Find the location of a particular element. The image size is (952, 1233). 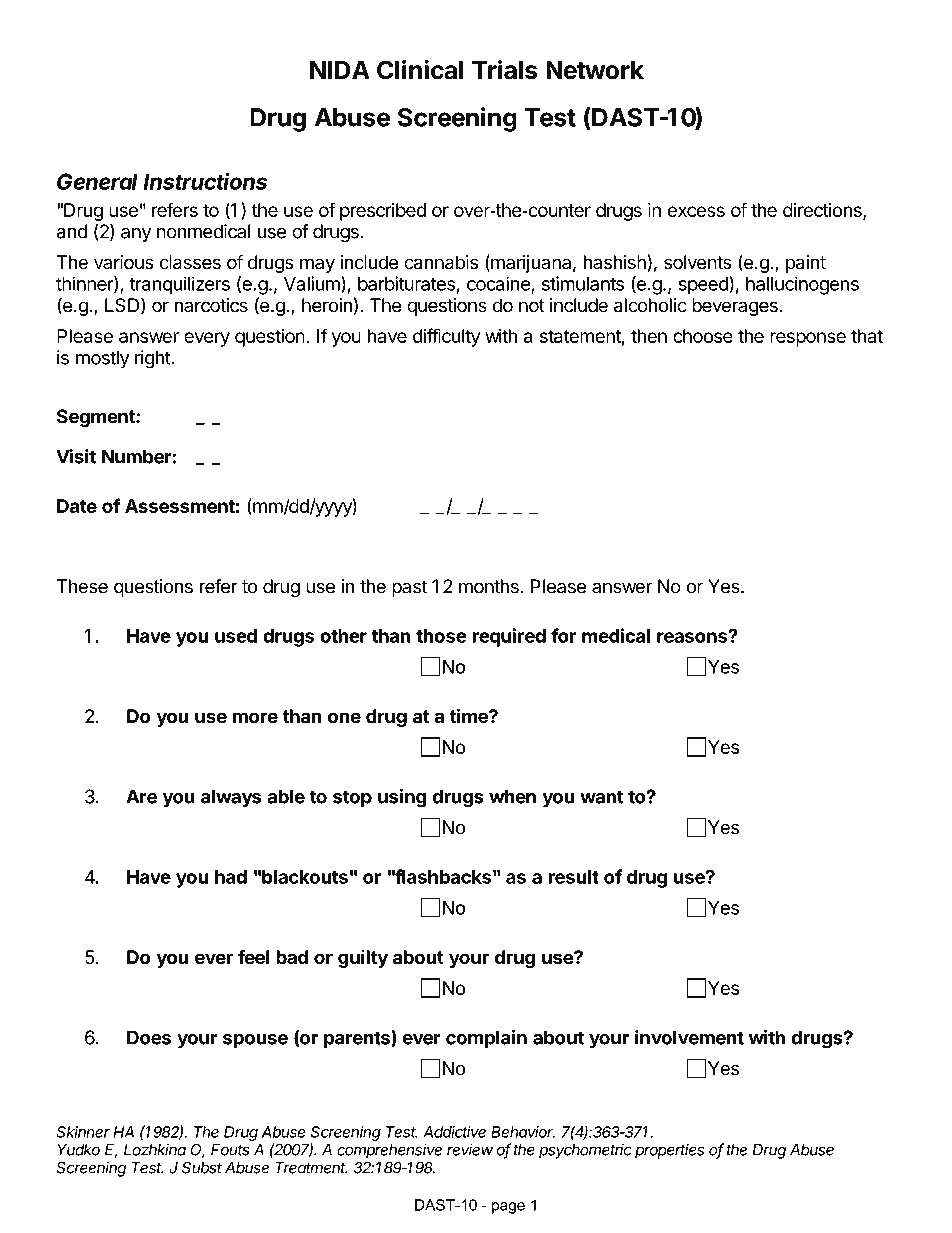

review is located at coordinates (470, 1149).
